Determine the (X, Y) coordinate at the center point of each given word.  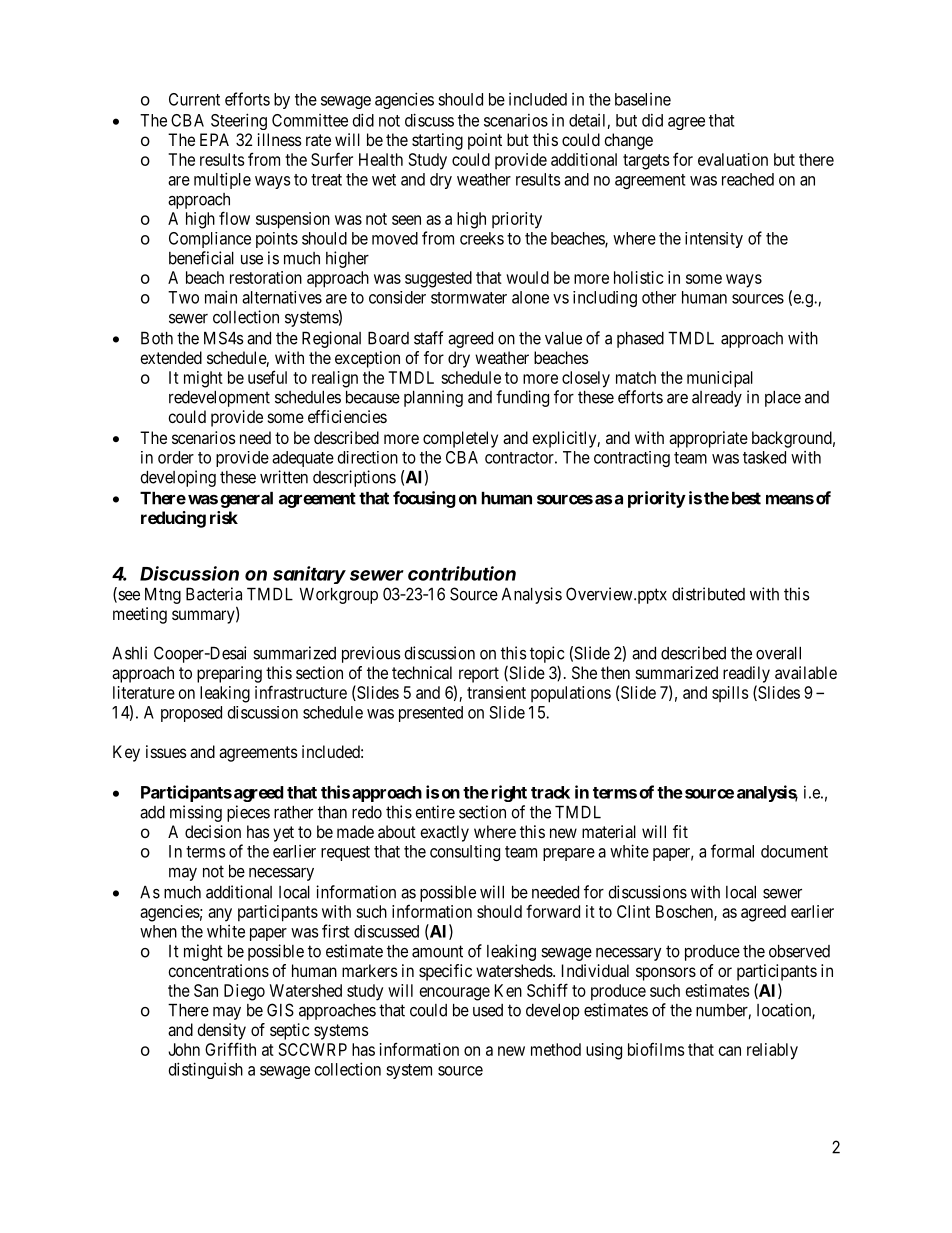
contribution (462, 573)
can (730, 1051)
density (221, 1031)
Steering (239, 121)
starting (437, 141)
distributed (708, 594)
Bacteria (214, 594)
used (488, 1010)
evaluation (733, 159)
